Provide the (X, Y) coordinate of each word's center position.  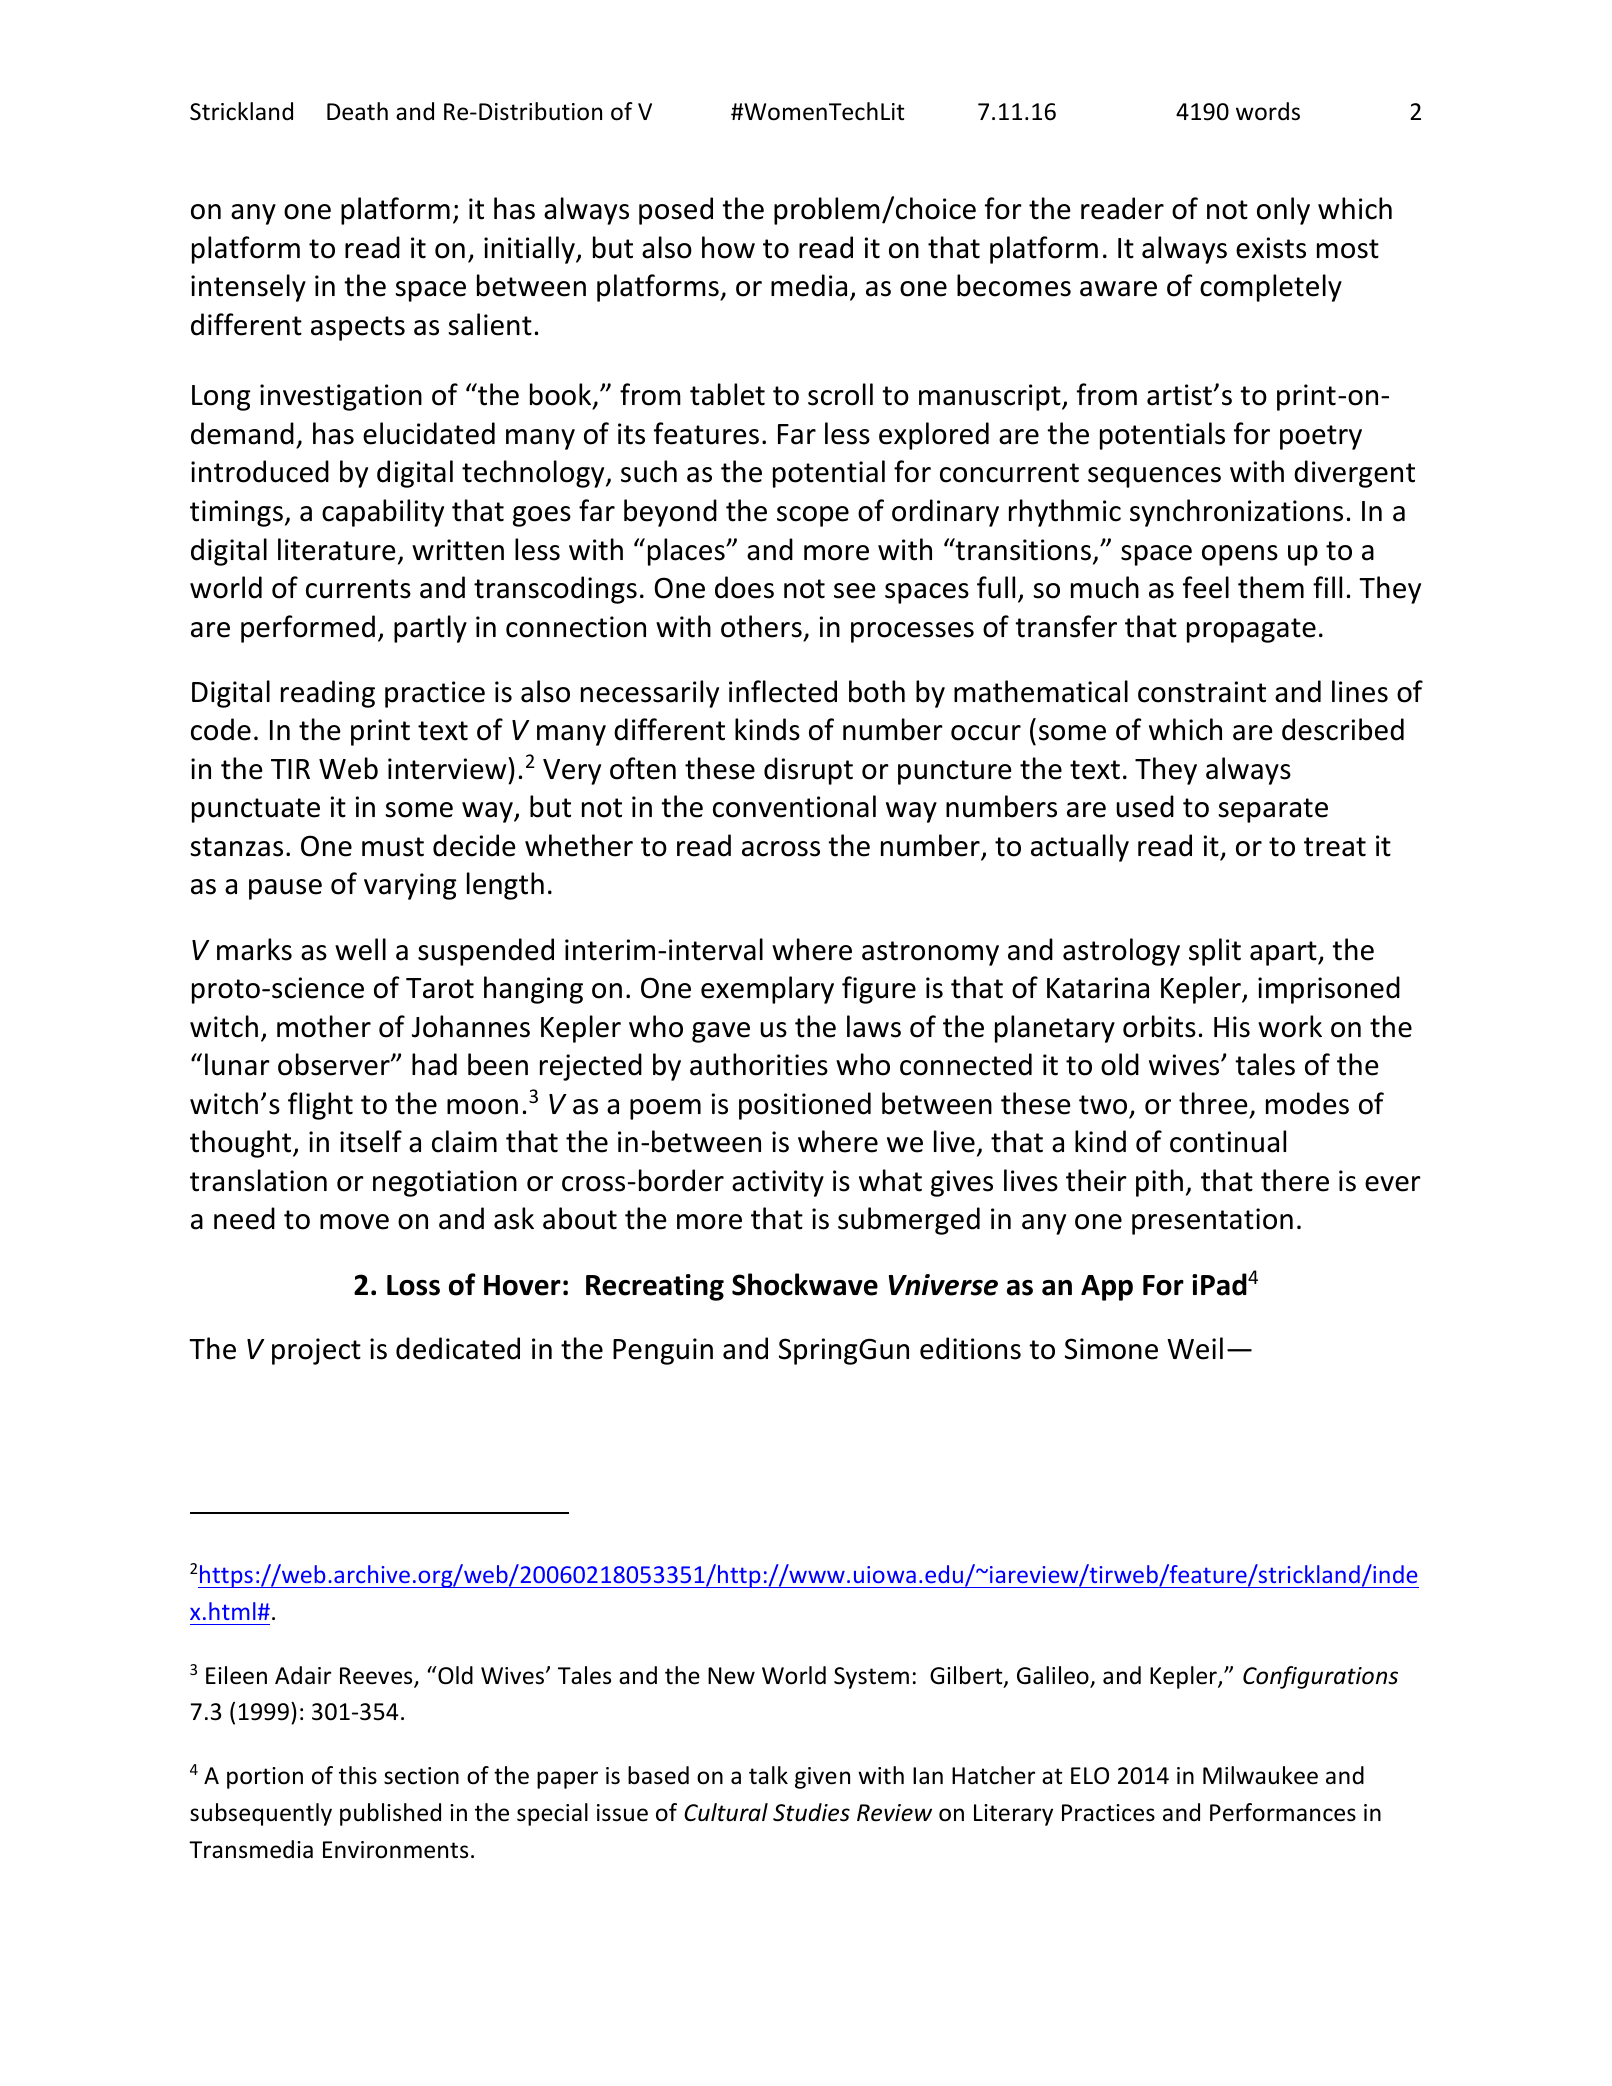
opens (1240, 555)
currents (358, 589)
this (358, 1775)
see (855, 591)
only (1283, 211)
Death (357, 111)
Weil (1195, 1348)
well (360, 949)
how (728, 247)
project (316, 1351)
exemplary (767, 990)
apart (1284, 953)
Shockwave (805, 1284)
